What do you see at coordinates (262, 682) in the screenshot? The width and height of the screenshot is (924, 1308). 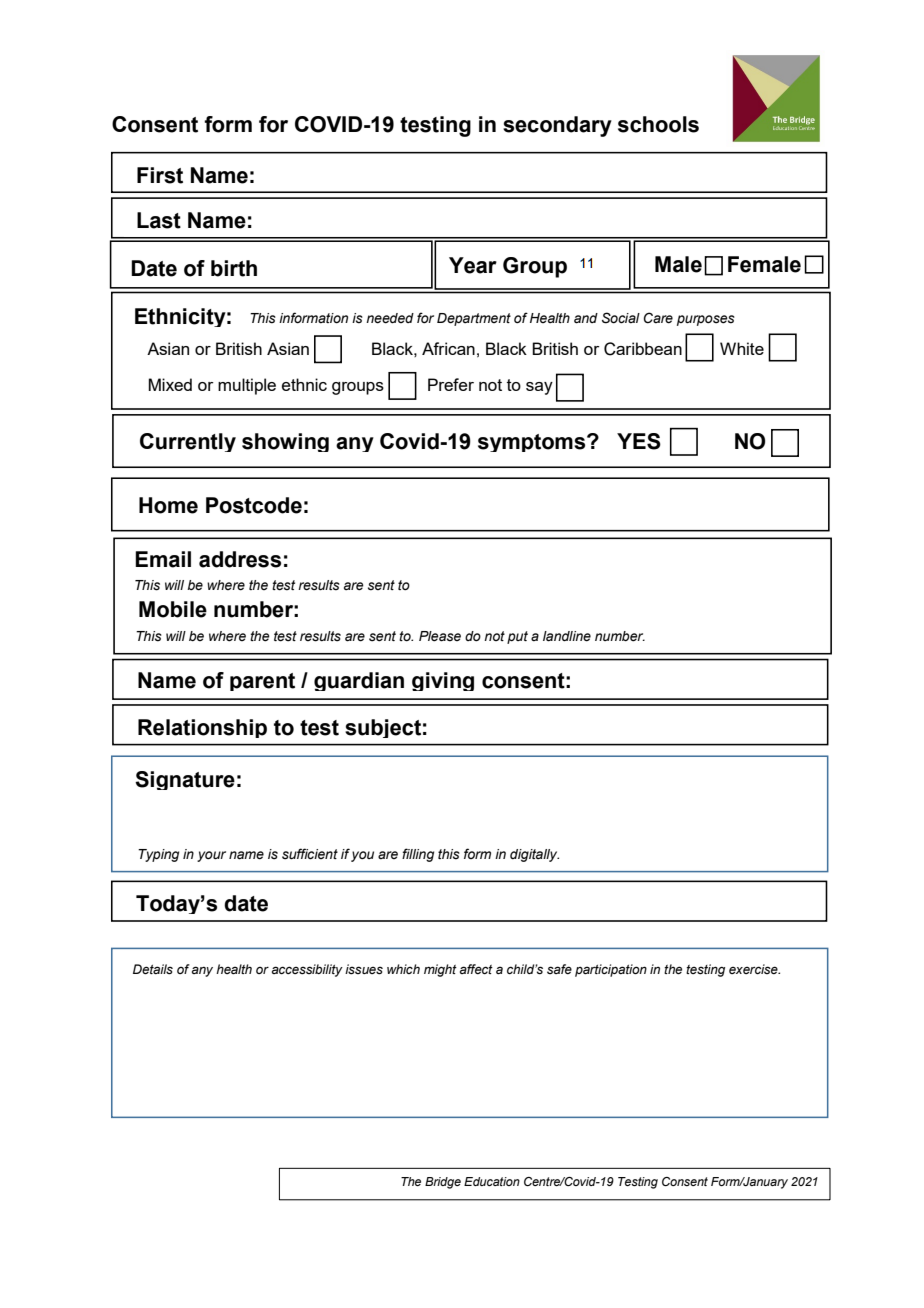 I see `parent` at bounding box center [262, 682].
